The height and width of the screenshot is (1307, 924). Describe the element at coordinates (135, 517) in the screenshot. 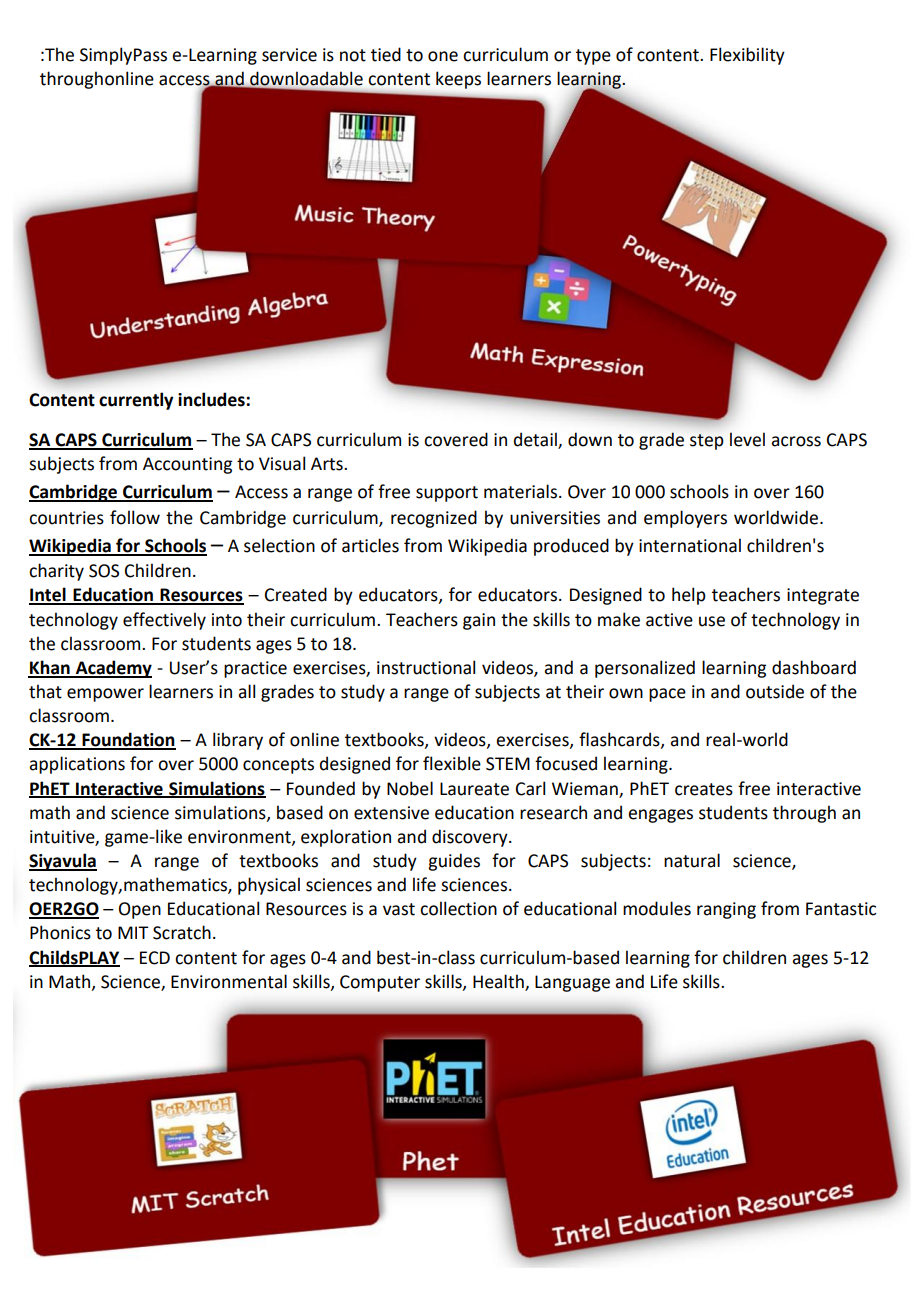

I see `follow` at that location.
